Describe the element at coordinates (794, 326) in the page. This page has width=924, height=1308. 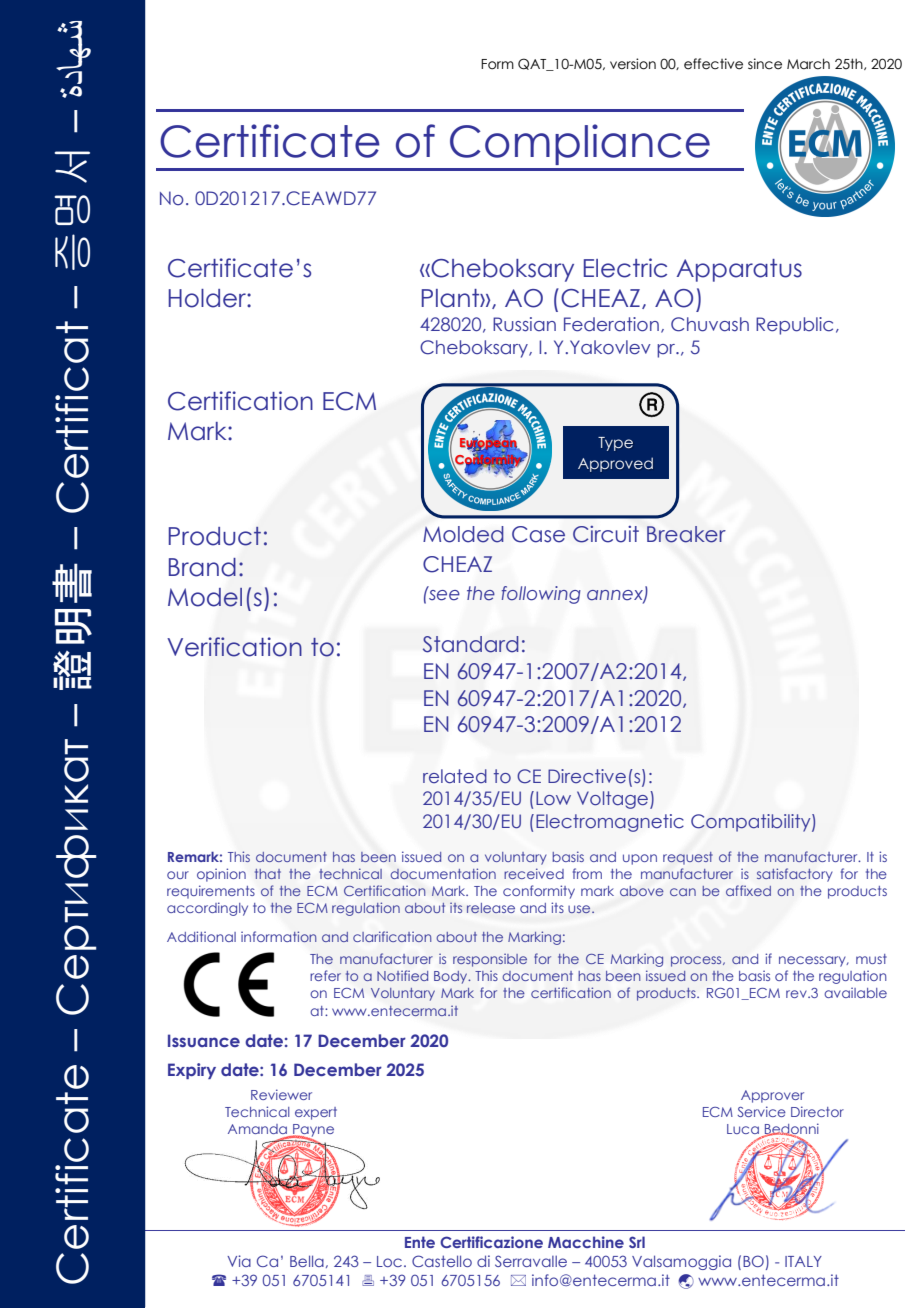
I see `Republic` at that location.
